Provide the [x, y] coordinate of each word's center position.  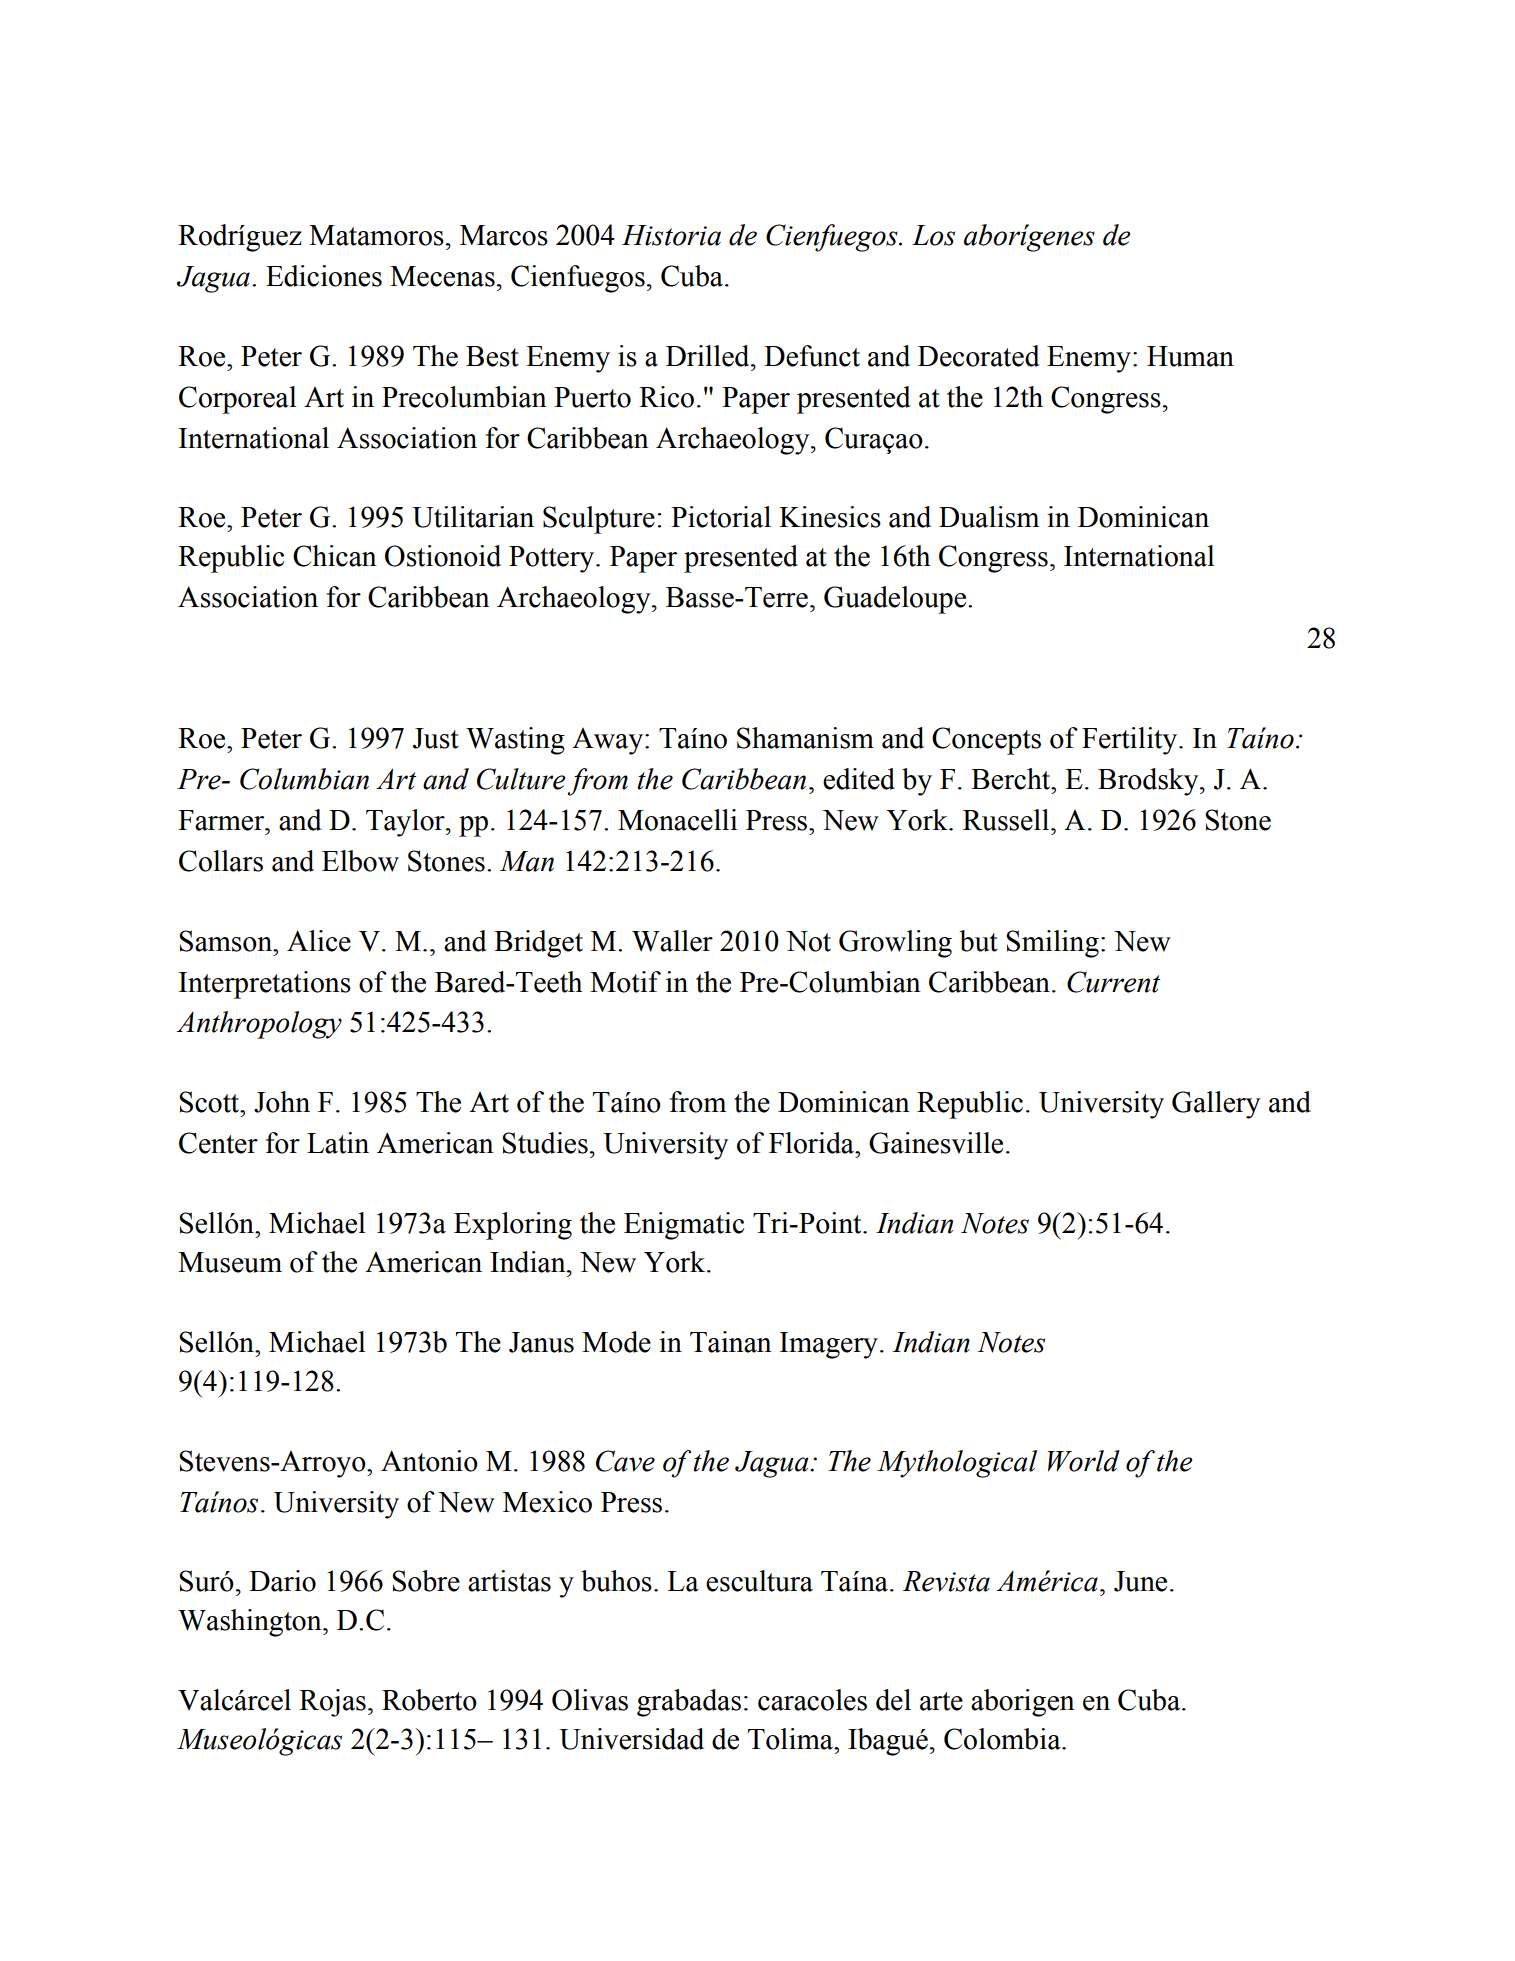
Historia [671, 235]
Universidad [631, 1739]
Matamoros [376, 235]
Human [1190, 356]
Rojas [332, 1703]
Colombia [1003, 1739]
